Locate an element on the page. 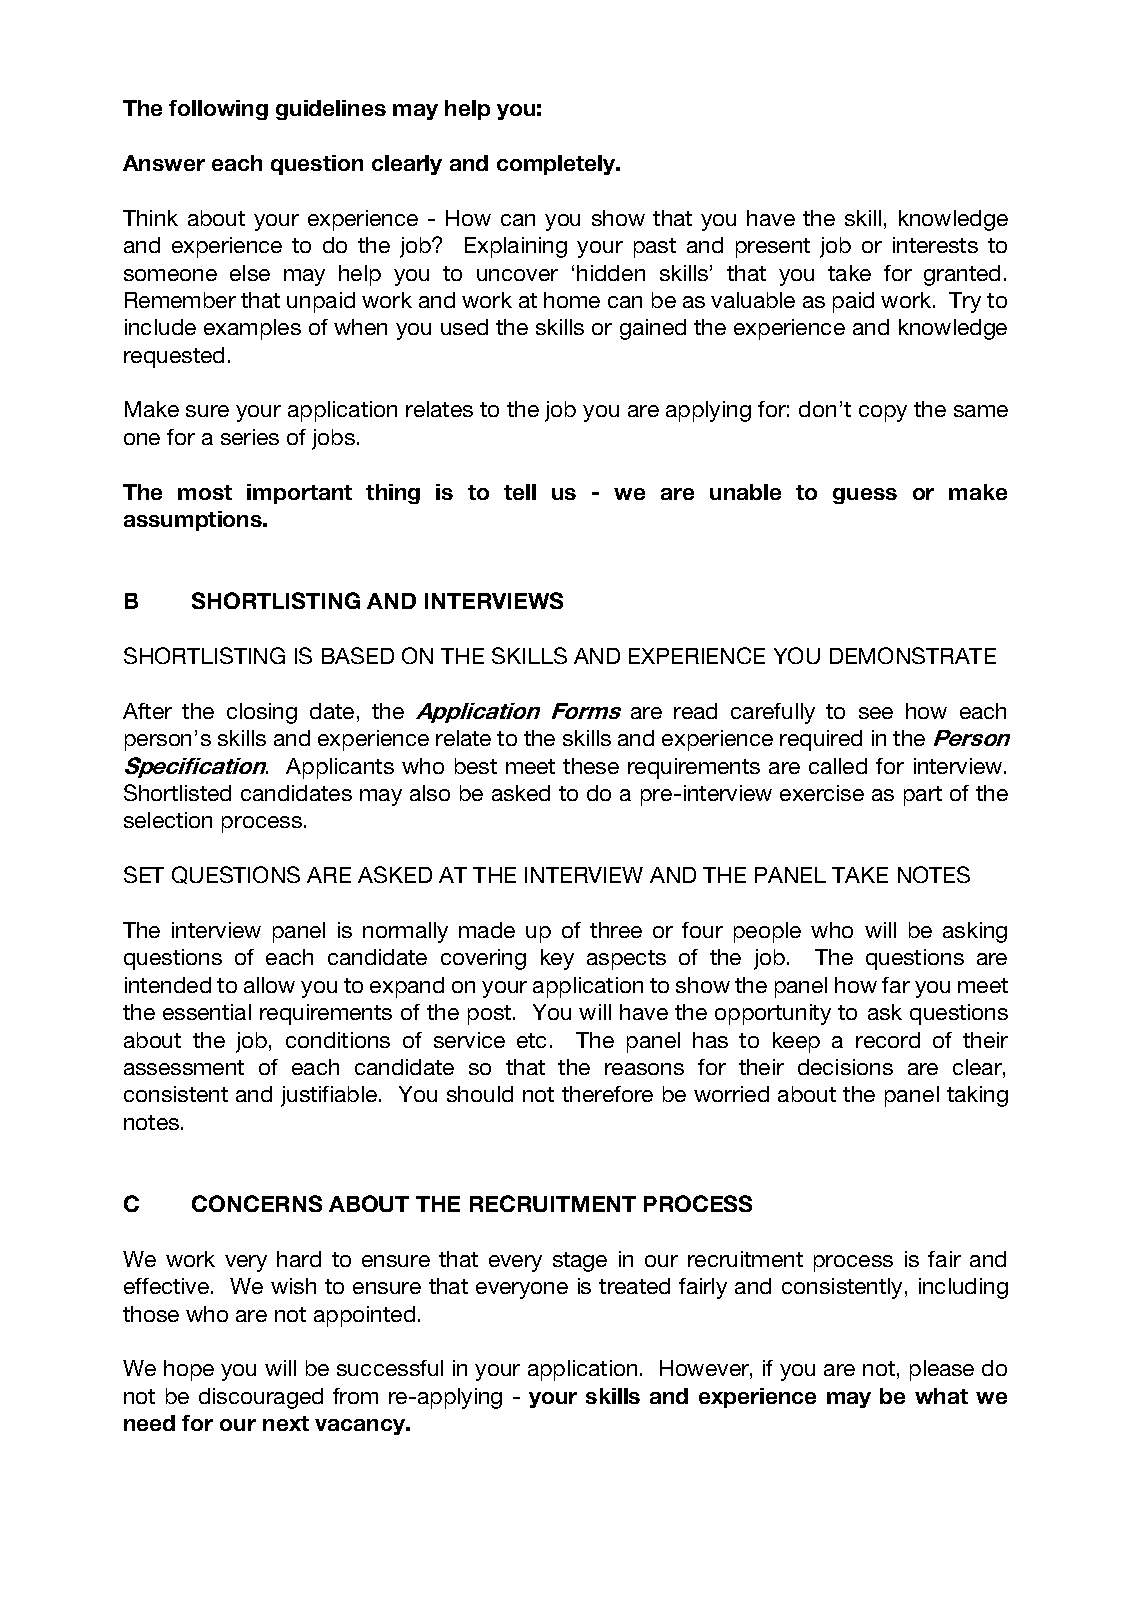  most is located at coordinates (205, 492).
